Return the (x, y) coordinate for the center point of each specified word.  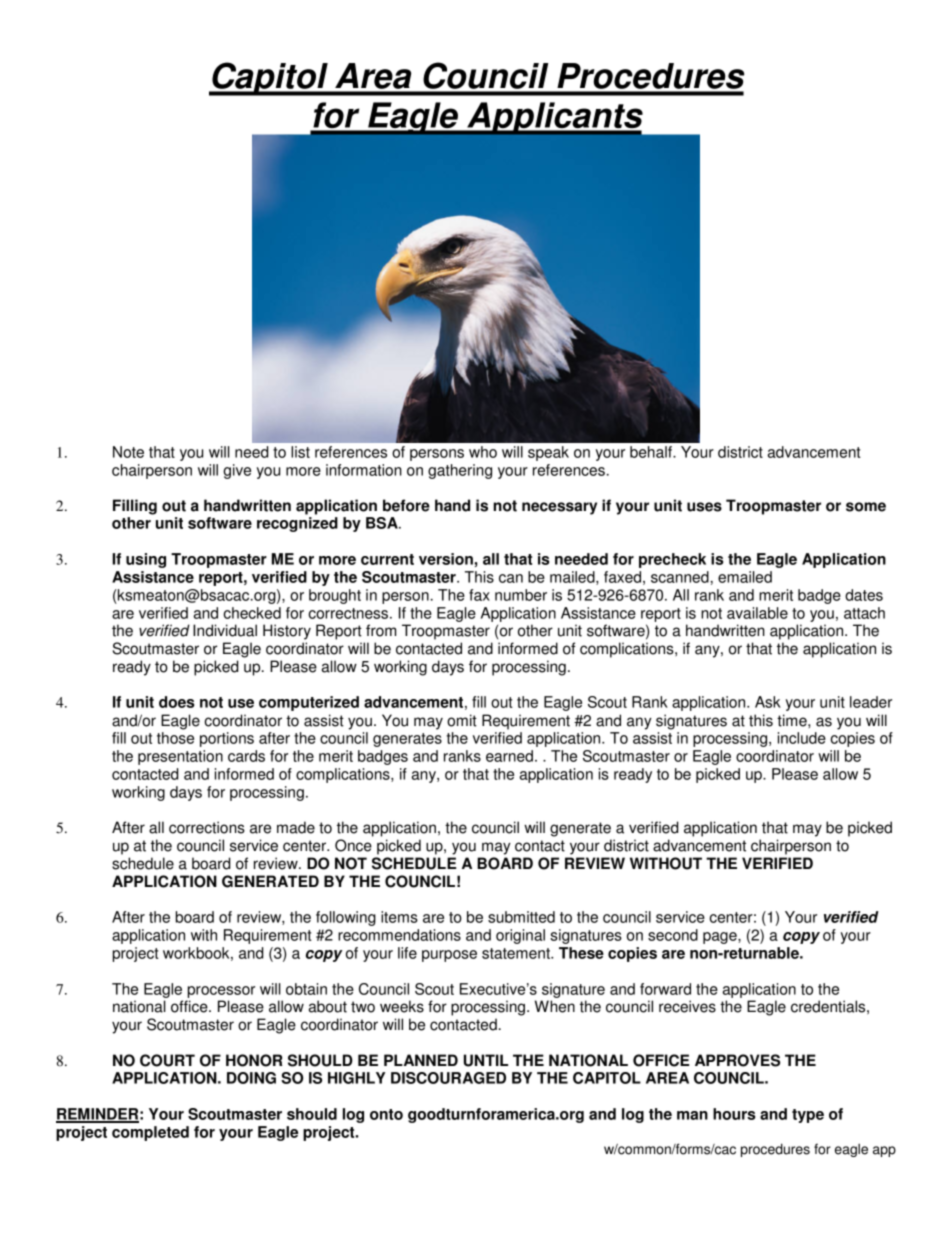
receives (687, 1006)
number (521, 595)
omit (462, 720)
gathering (460, 471)
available (757, 613)
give (237, 471)
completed (150, 1133)
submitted (521, 917)
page (721, 938)
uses (704, 507)
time (793, 720)
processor (221, 992)
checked (252, 613)
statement (517, 953)
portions (227, 739)
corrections (207, 827)
